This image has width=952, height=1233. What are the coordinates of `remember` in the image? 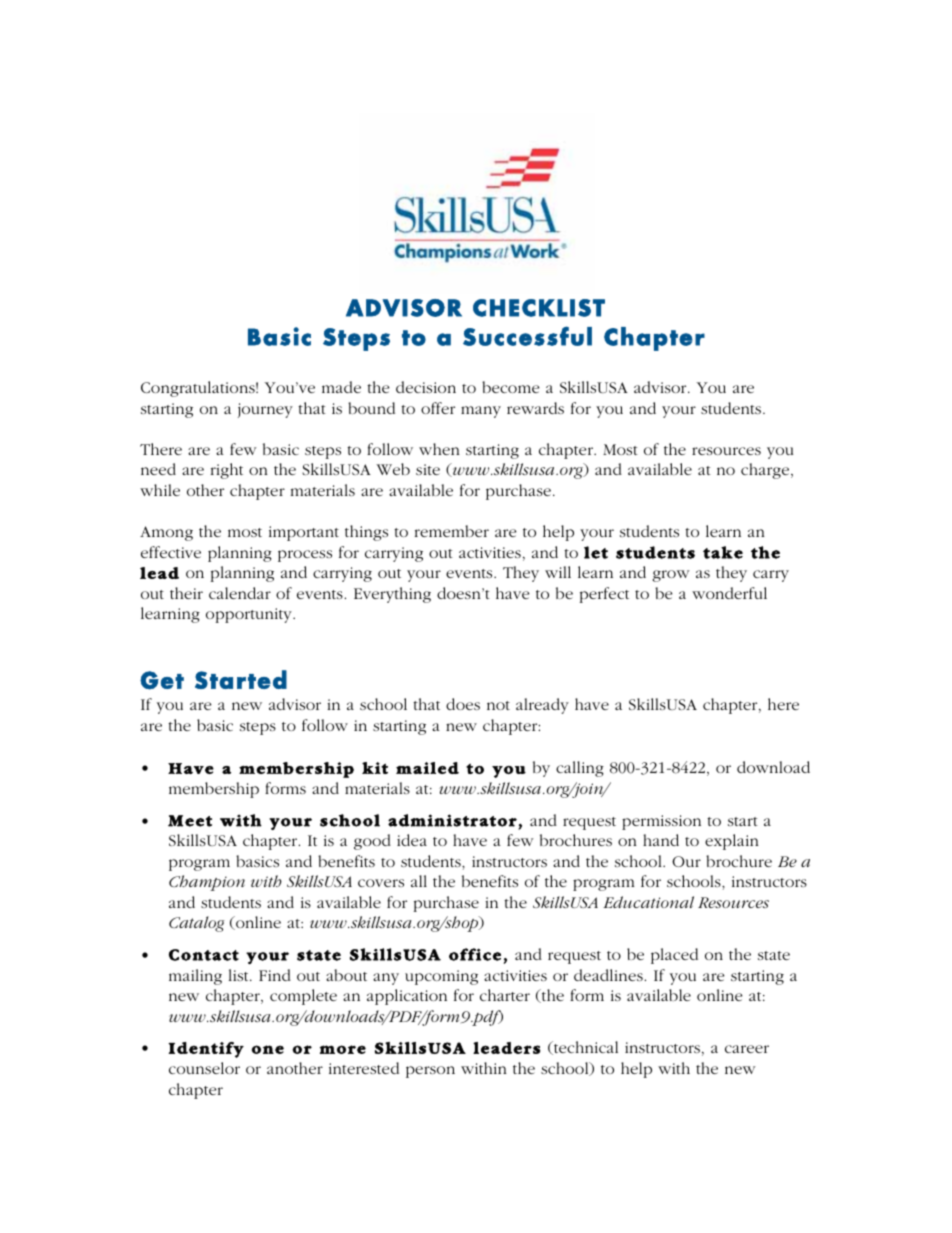 It's located at (452, 531).
